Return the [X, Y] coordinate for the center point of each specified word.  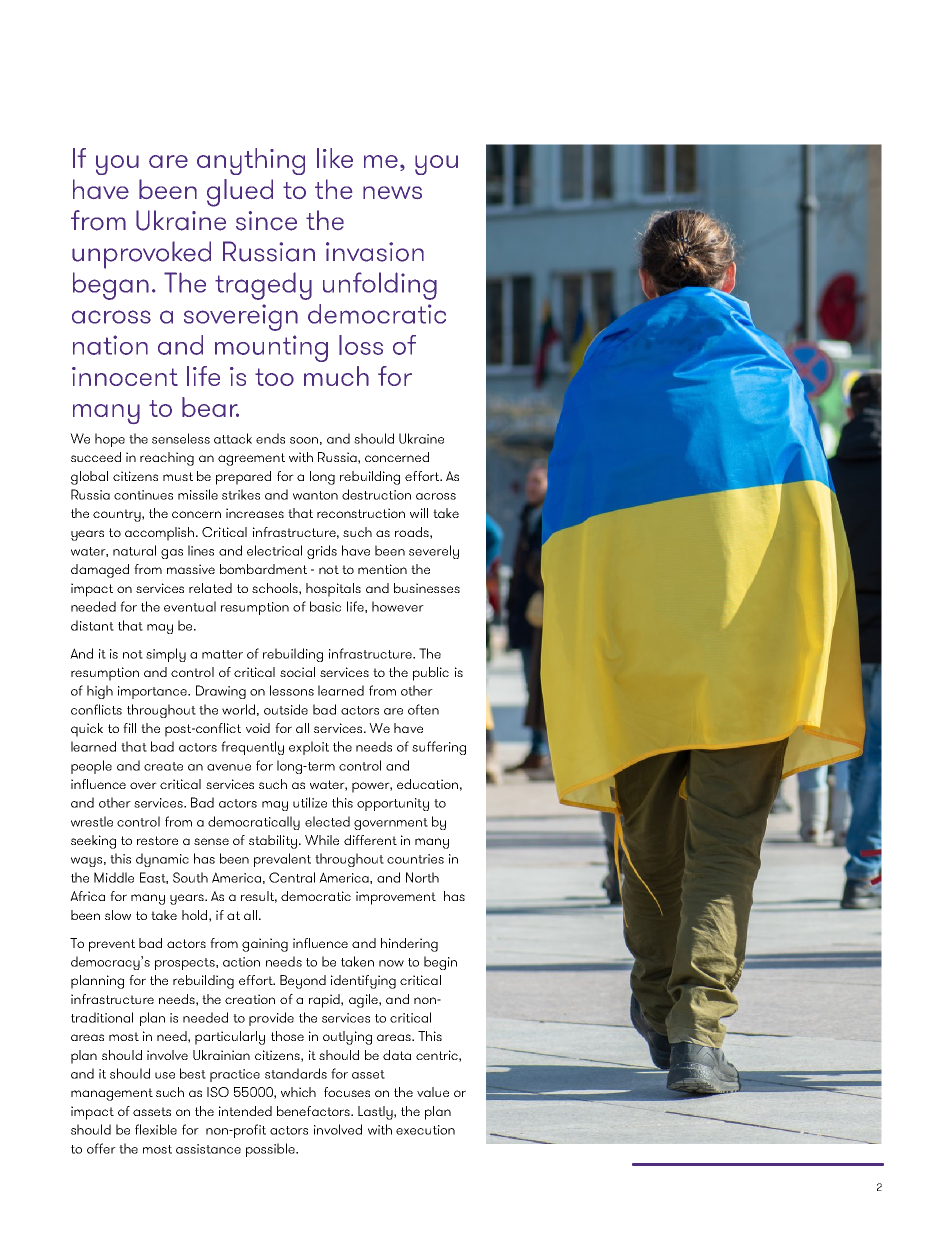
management [112, 1094]
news [392, 192]
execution [425, 1130]
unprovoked [141, 255]
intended [245, 1111]
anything [251, 161]
